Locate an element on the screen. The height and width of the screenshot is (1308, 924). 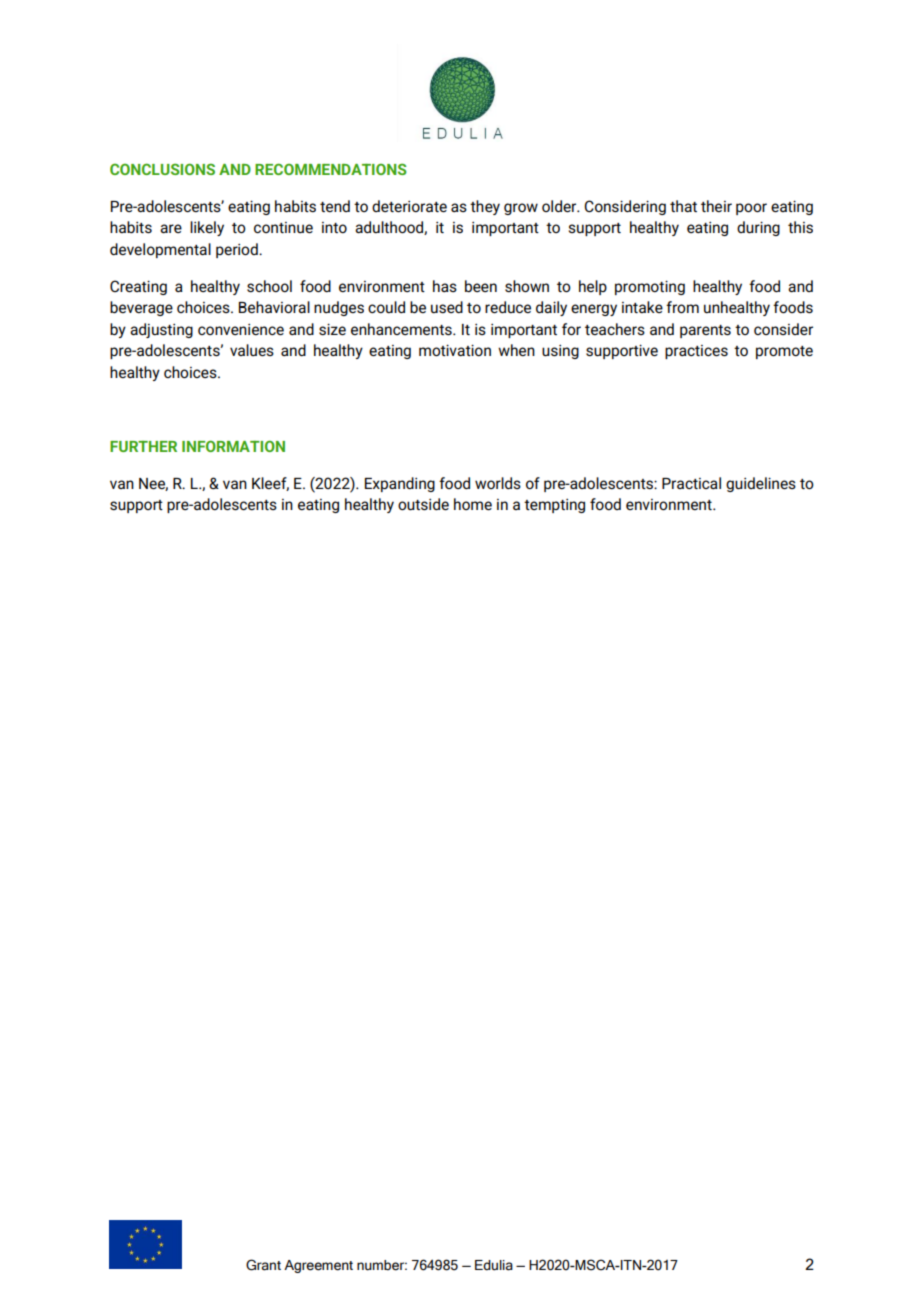
FURTHER is located at coordinates (143, 446).
